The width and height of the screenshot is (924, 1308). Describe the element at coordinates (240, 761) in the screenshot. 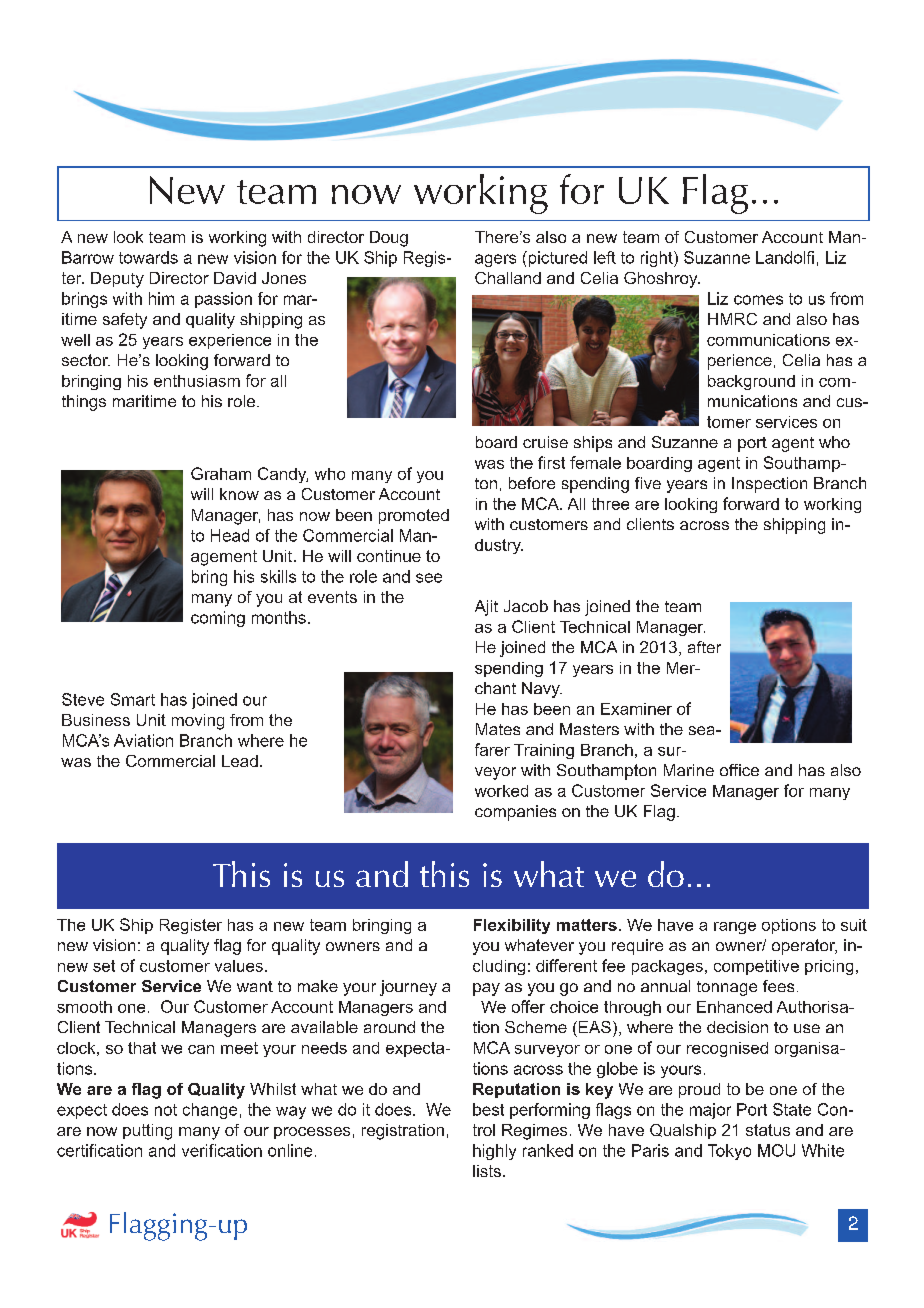

I see `Lead` at that location.
